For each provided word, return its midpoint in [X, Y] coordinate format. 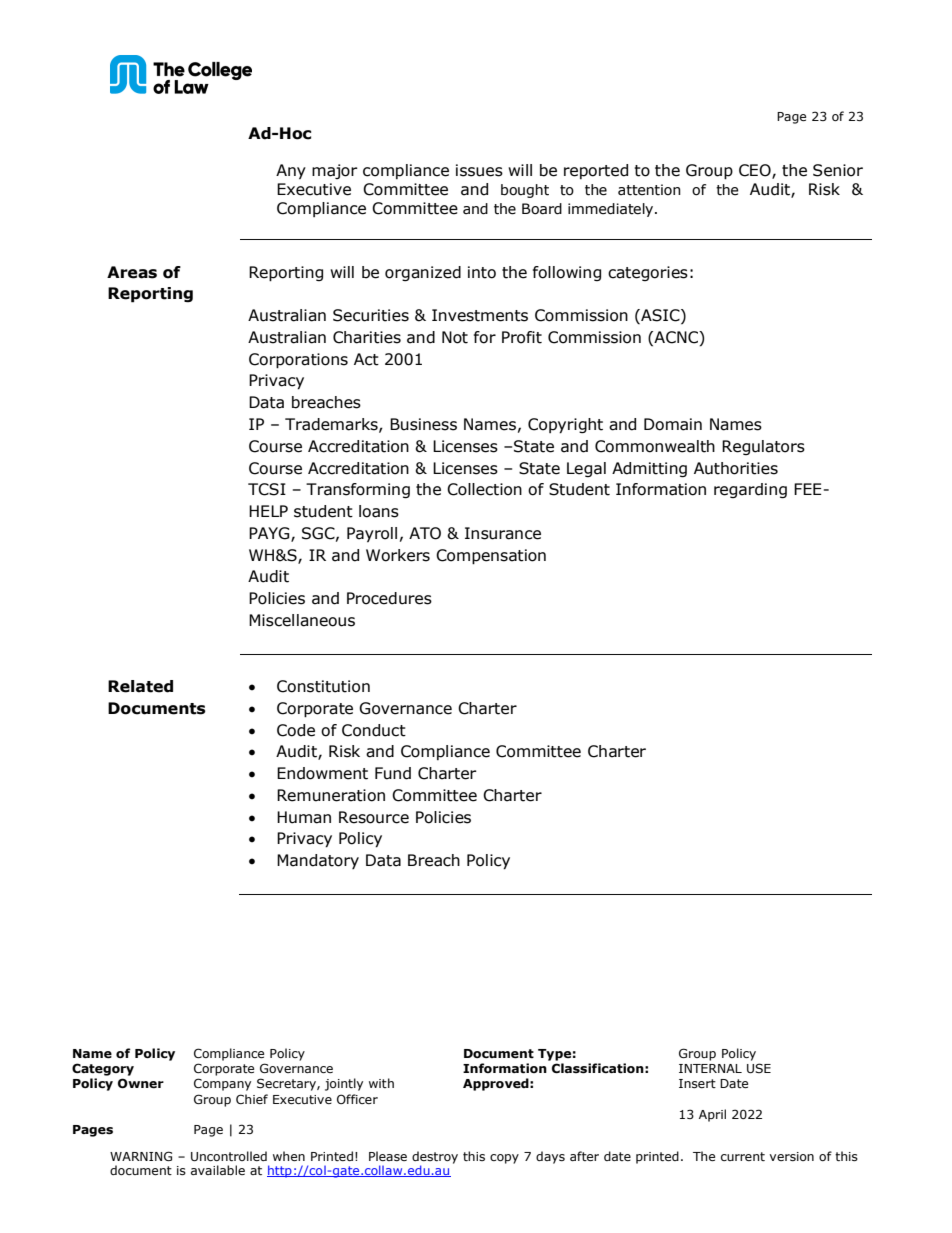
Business [423, 424]
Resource [374, 817]
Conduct [374, 730]
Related [140, 686]
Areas [132, 272]
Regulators [763, 447]
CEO [756, 171]
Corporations [298, 361]
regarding [750, 490]
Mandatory [318, 861]
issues [479, 170]
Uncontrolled [229, 1156]
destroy [435, 1157]
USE [759, 1068]
